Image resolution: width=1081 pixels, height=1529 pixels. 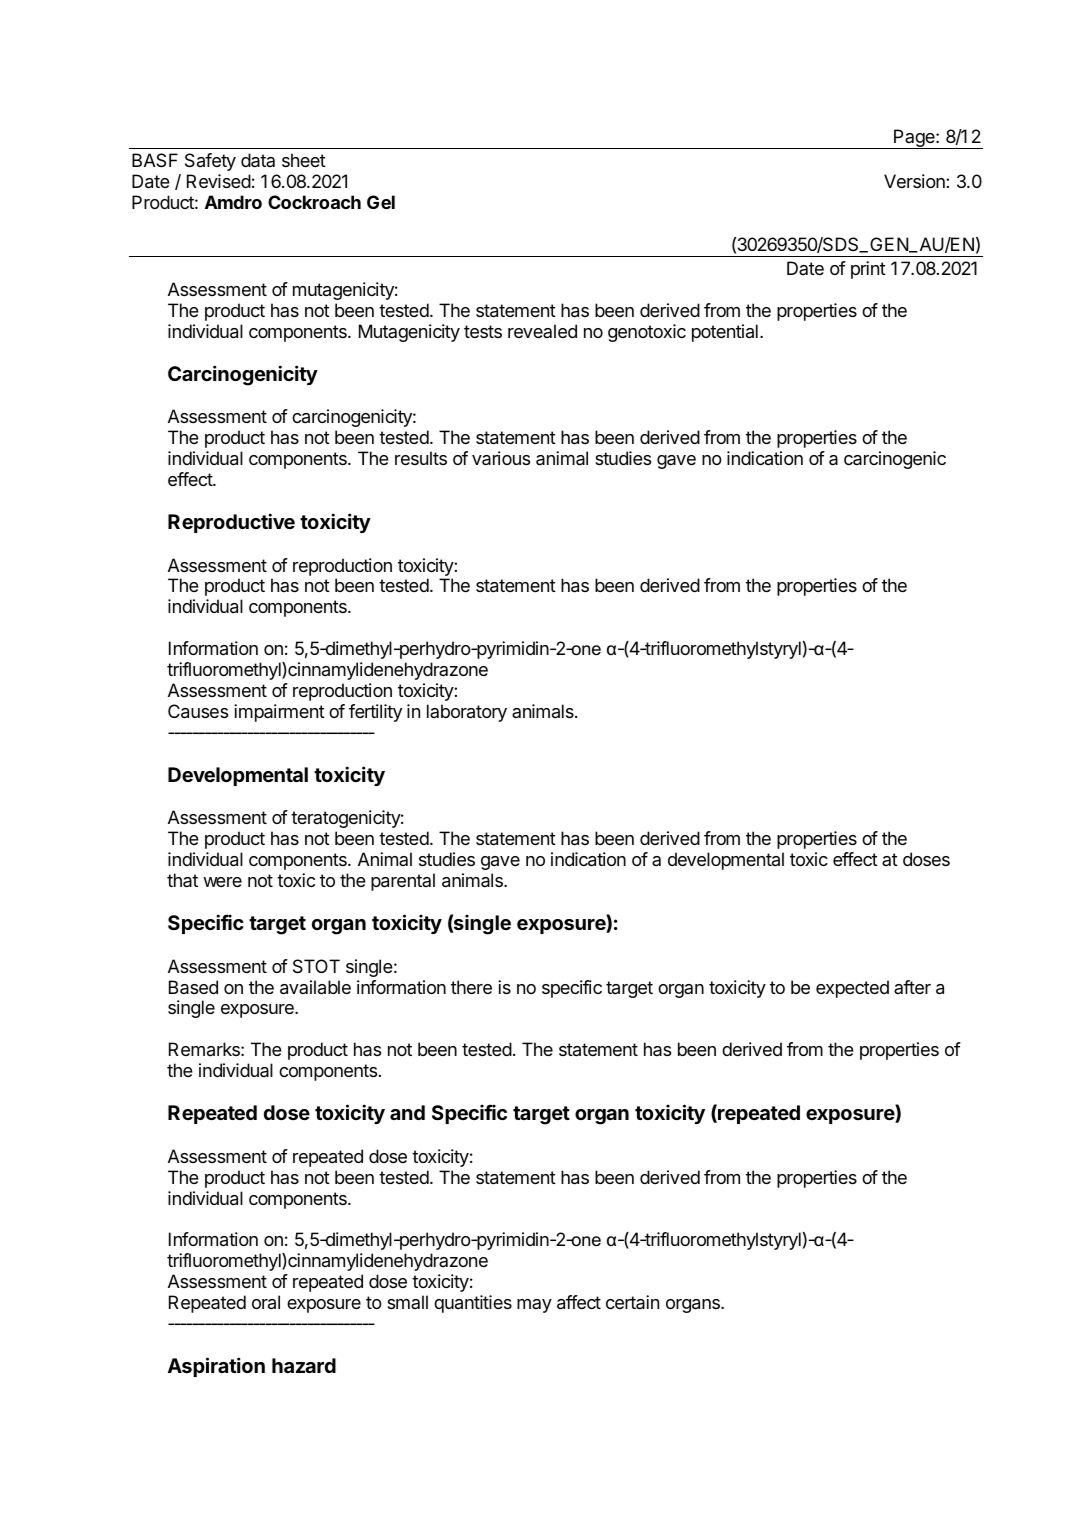 I want to click on results, so click(x=421, y=458).
